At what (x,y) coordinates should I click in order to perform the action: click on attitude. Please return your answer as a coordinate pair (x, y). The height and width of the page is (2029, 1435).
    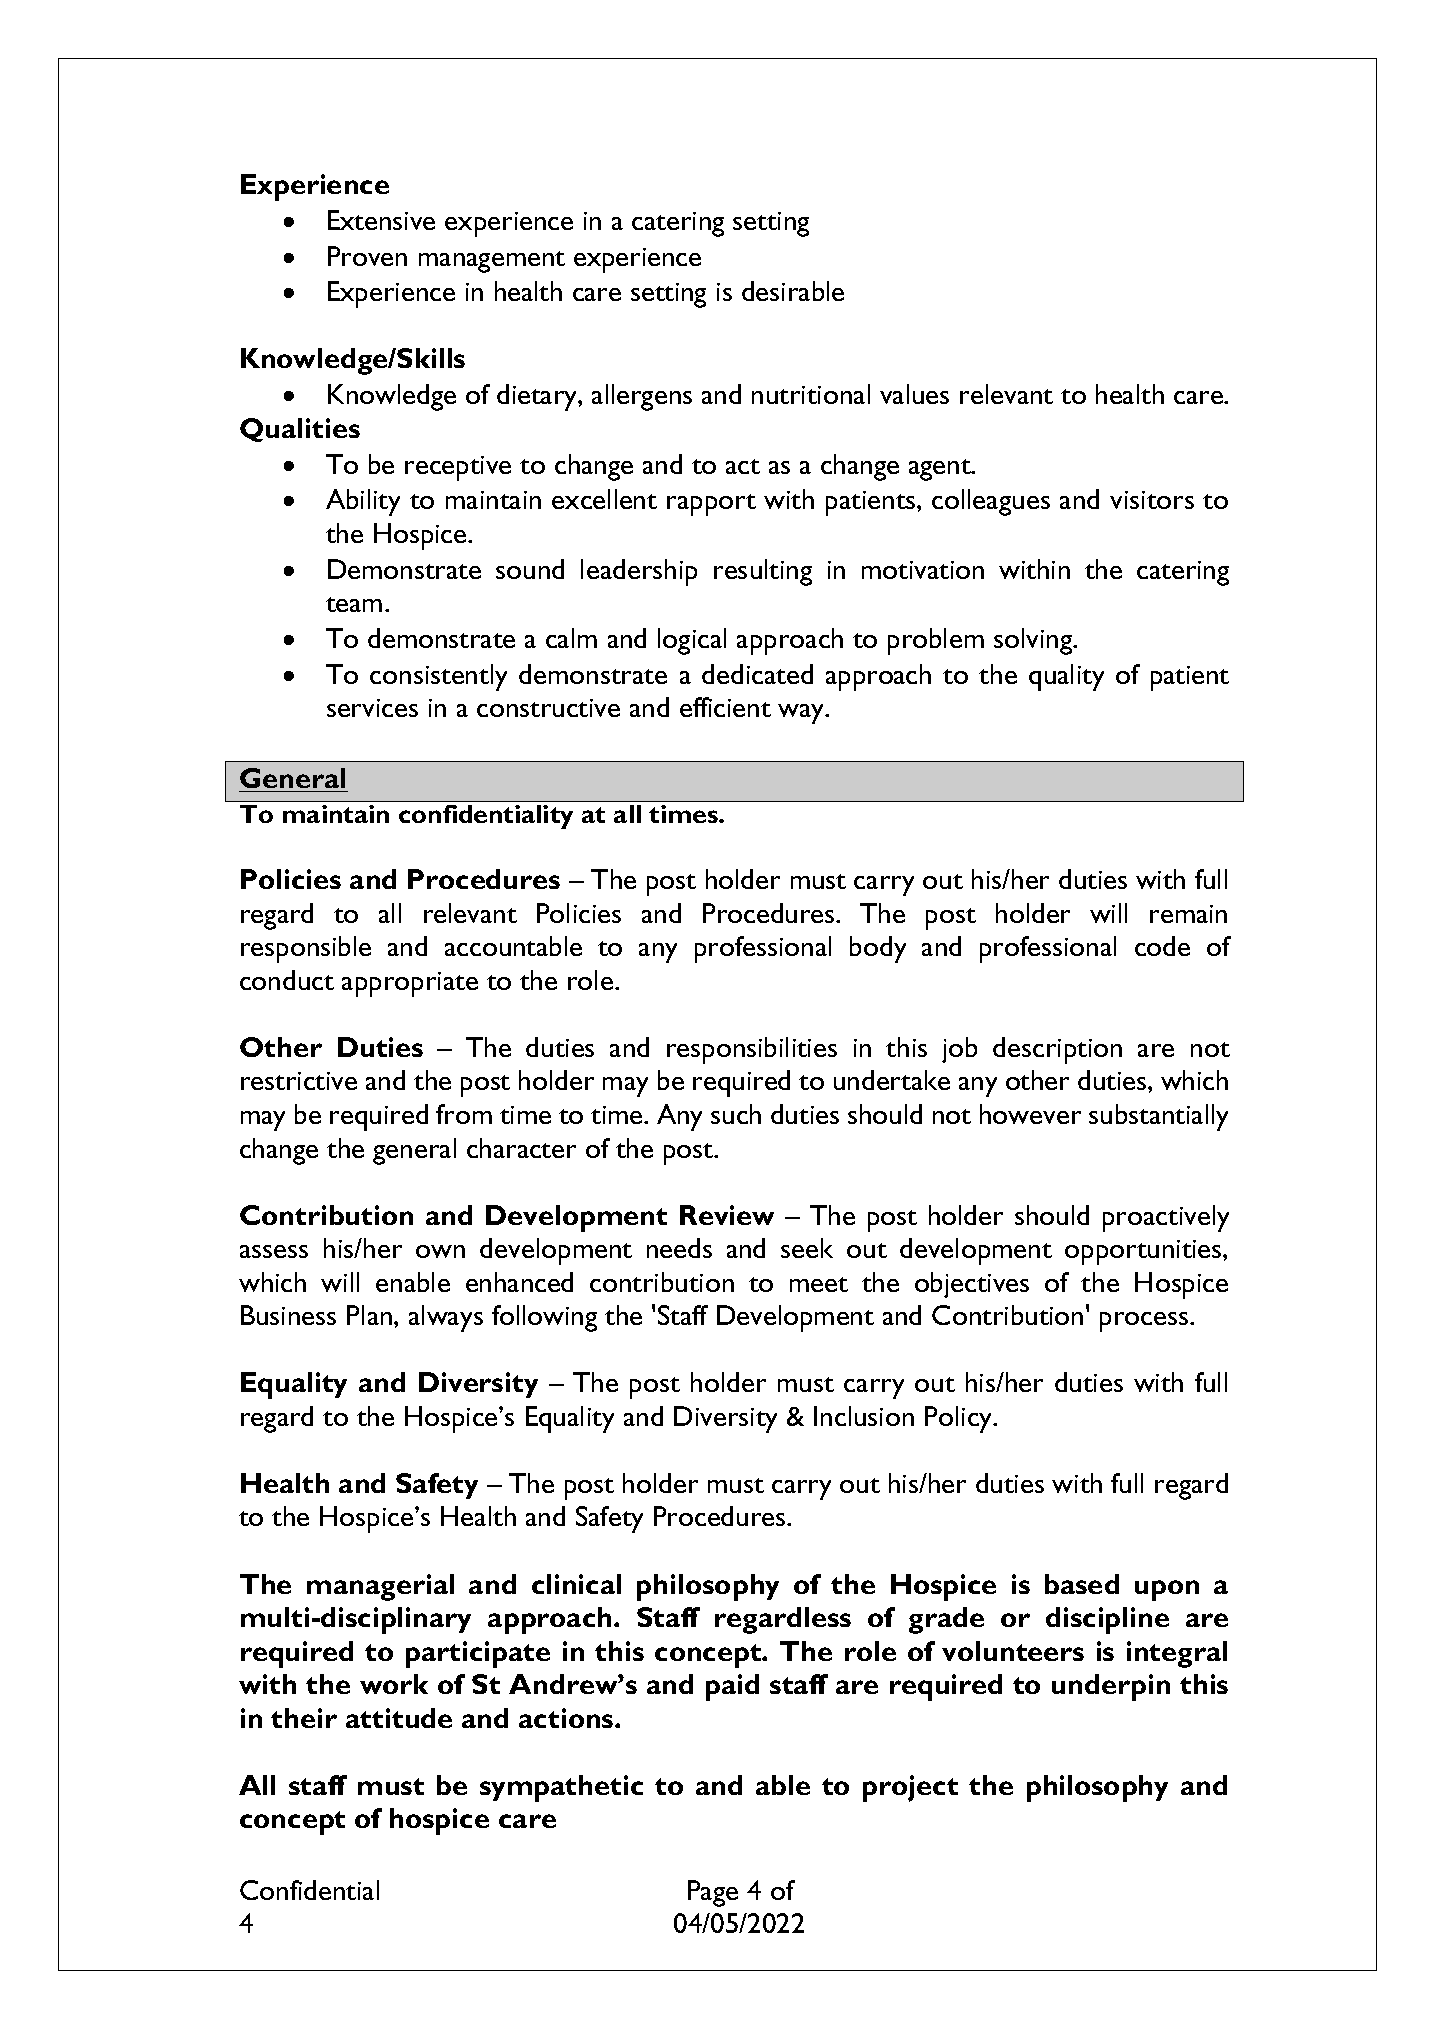
    Looking at the image, I should click on (399, 1718).
